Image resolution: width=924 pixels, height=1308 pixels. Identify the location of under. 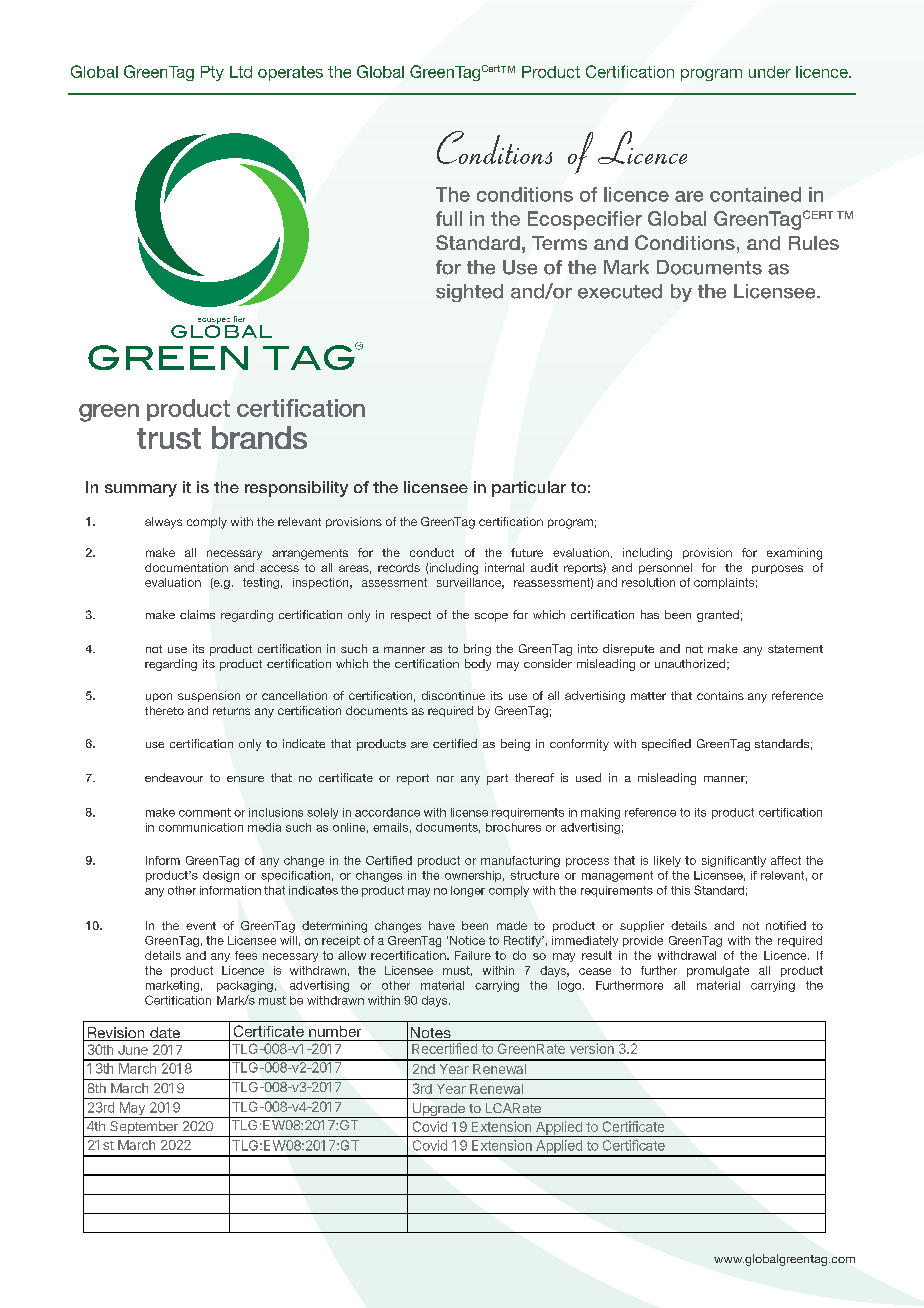
(770, 72).
